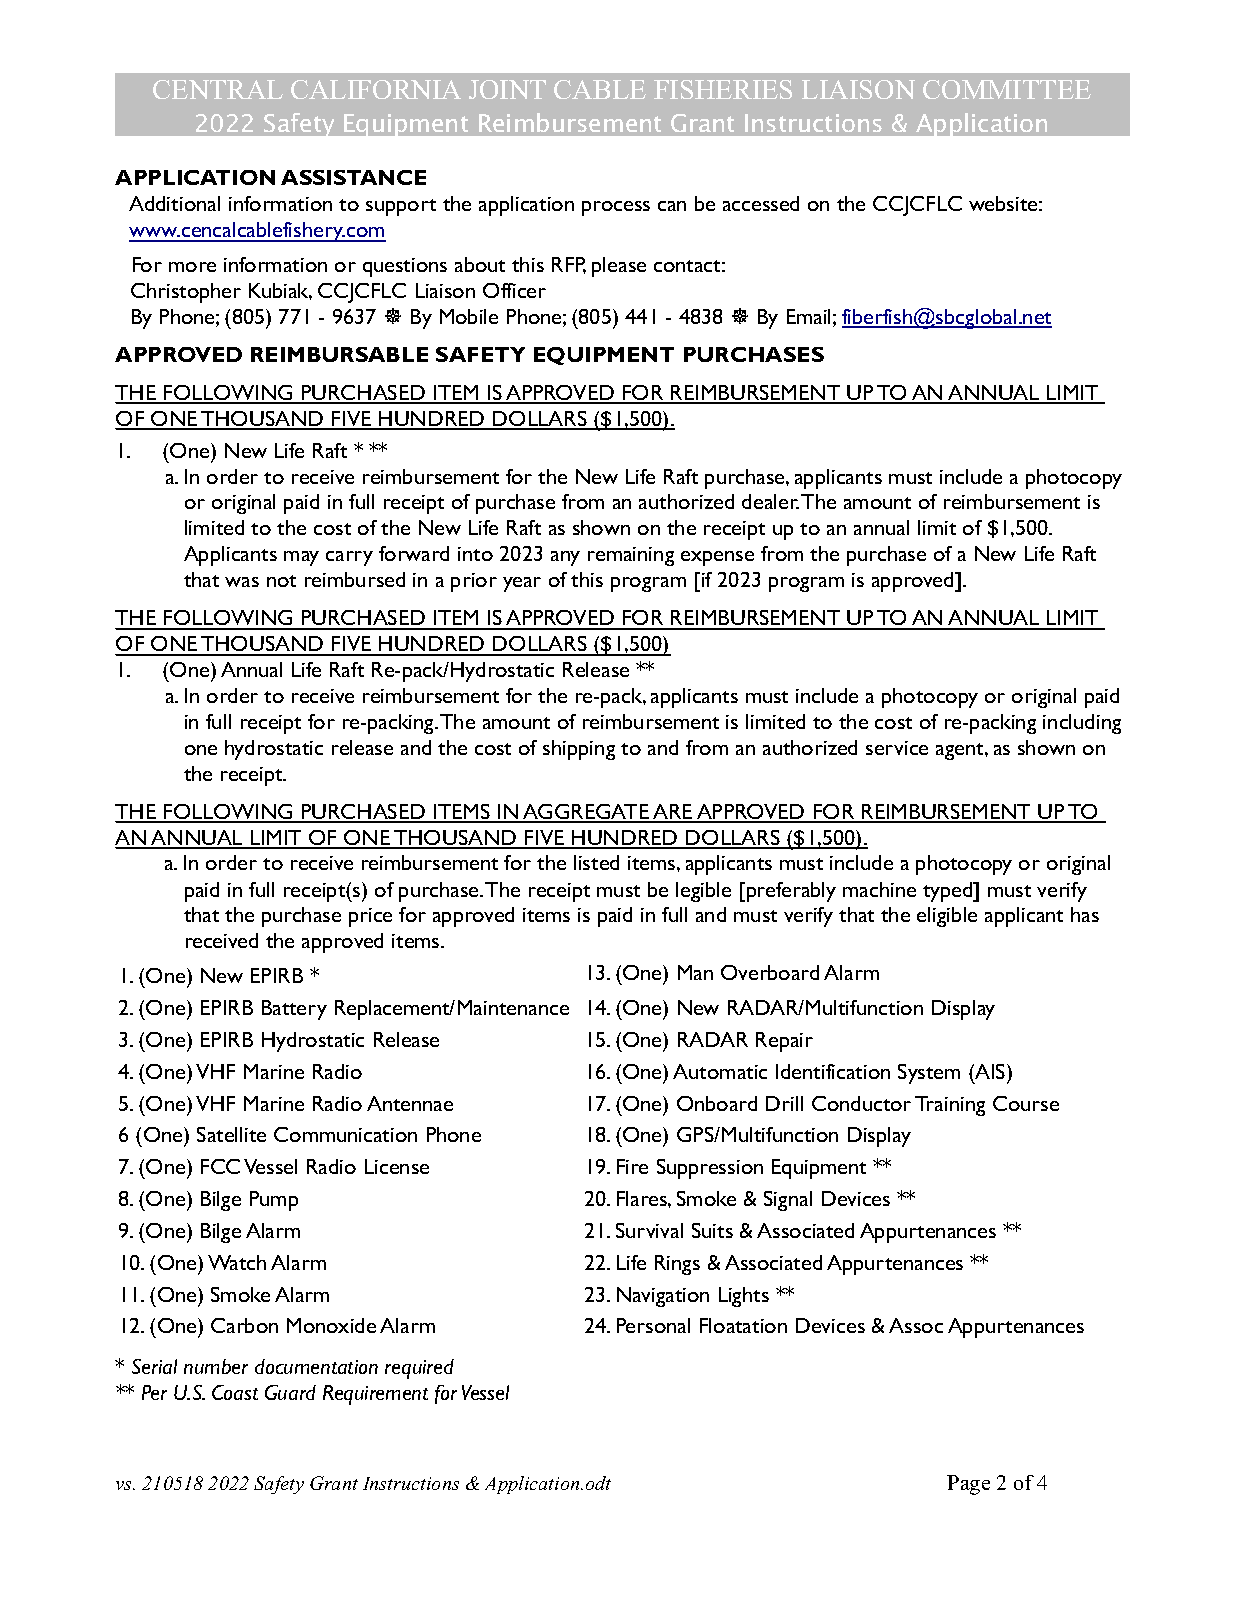 This screenshot has height=1611, width=1245. What do you see at coordinates (218, 89) in the screenshot?
I see `CENTRAL` at bounding box center [218, 89].
